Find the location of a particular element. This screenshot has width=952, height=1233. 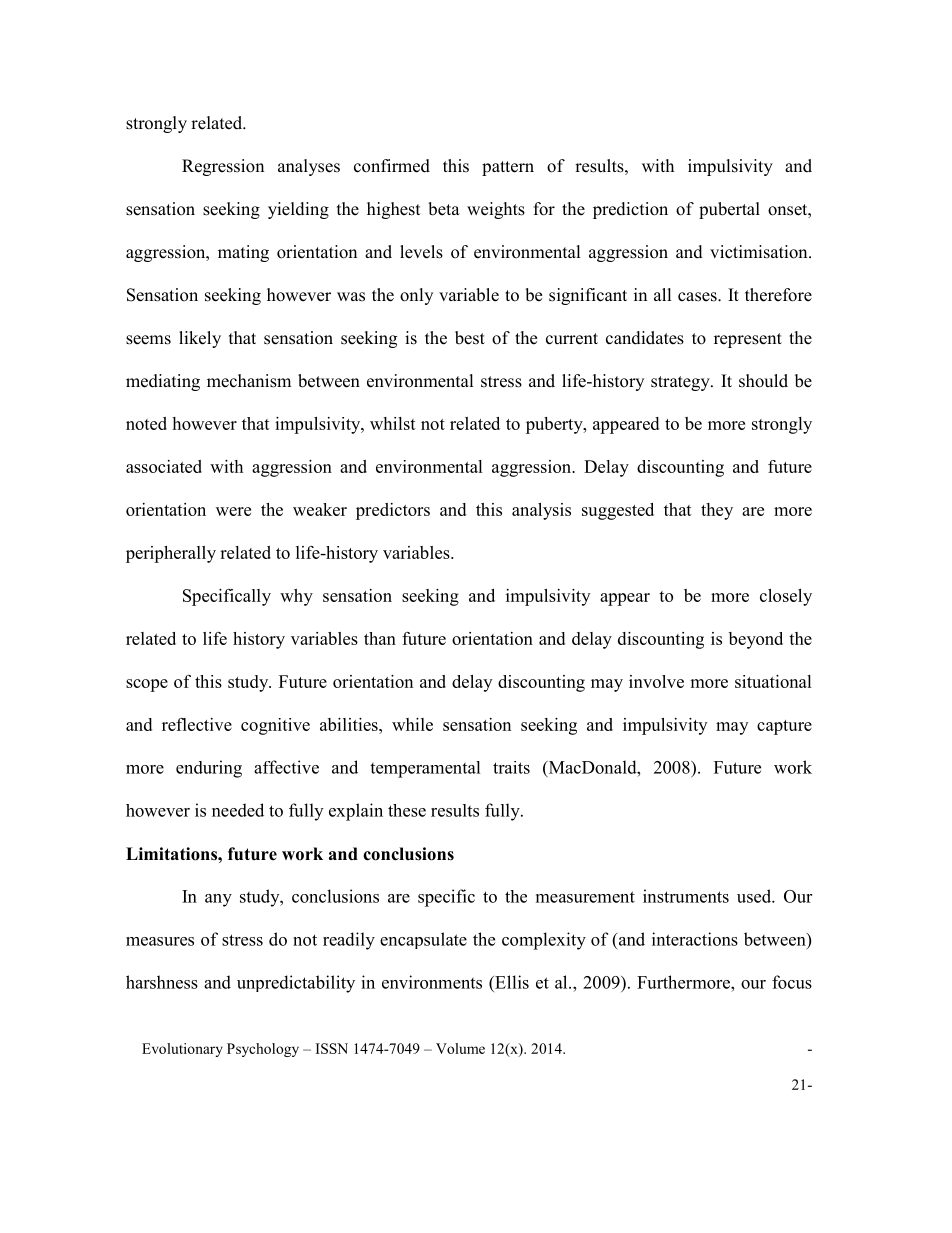

Psychology is located at coordinates (263, 1050).
